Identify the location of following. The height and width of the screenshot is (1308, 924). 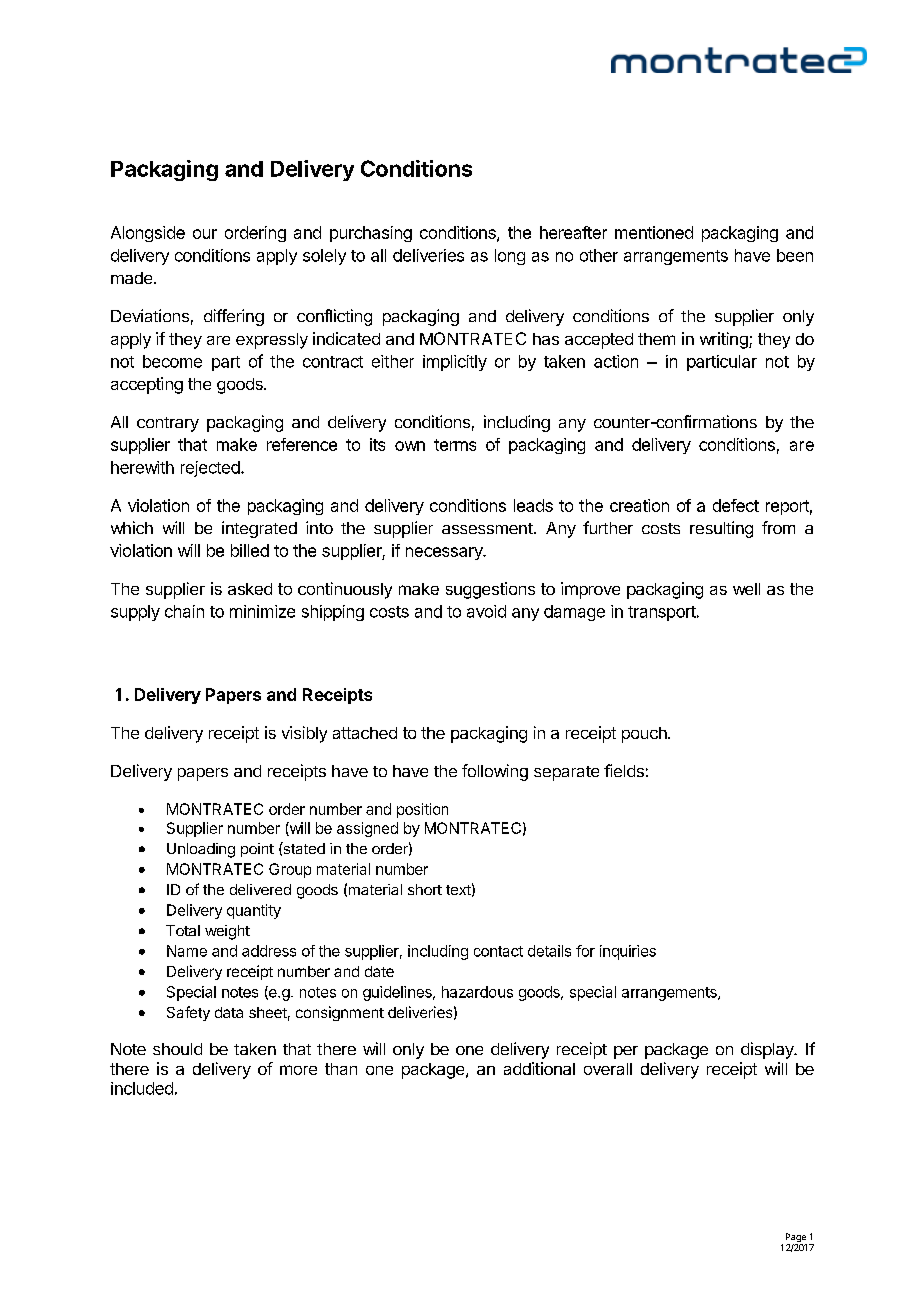
(495, 772).
